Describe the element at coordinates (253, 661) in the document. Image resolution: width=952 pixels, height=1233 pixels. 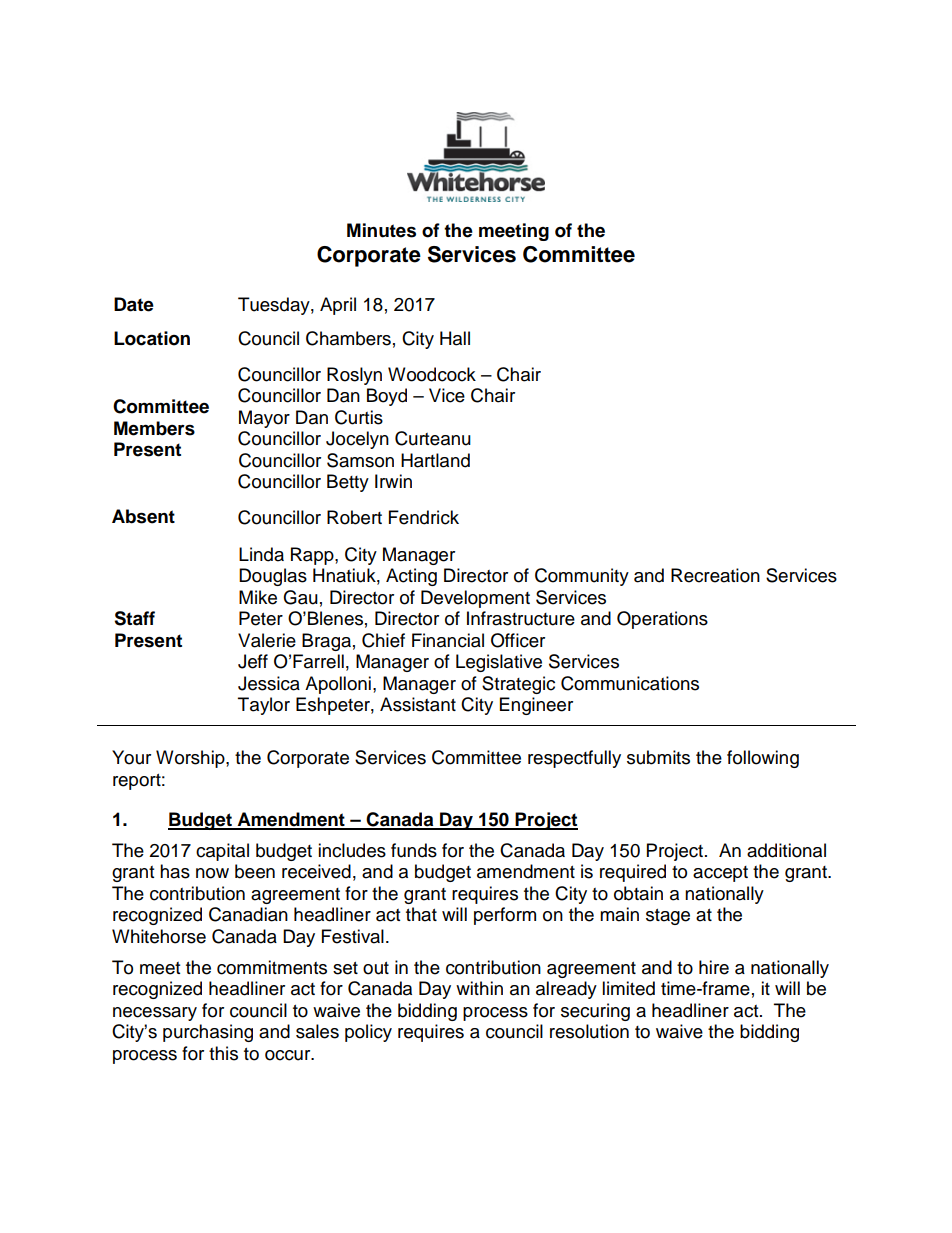
I see `Jeff` at that location.
